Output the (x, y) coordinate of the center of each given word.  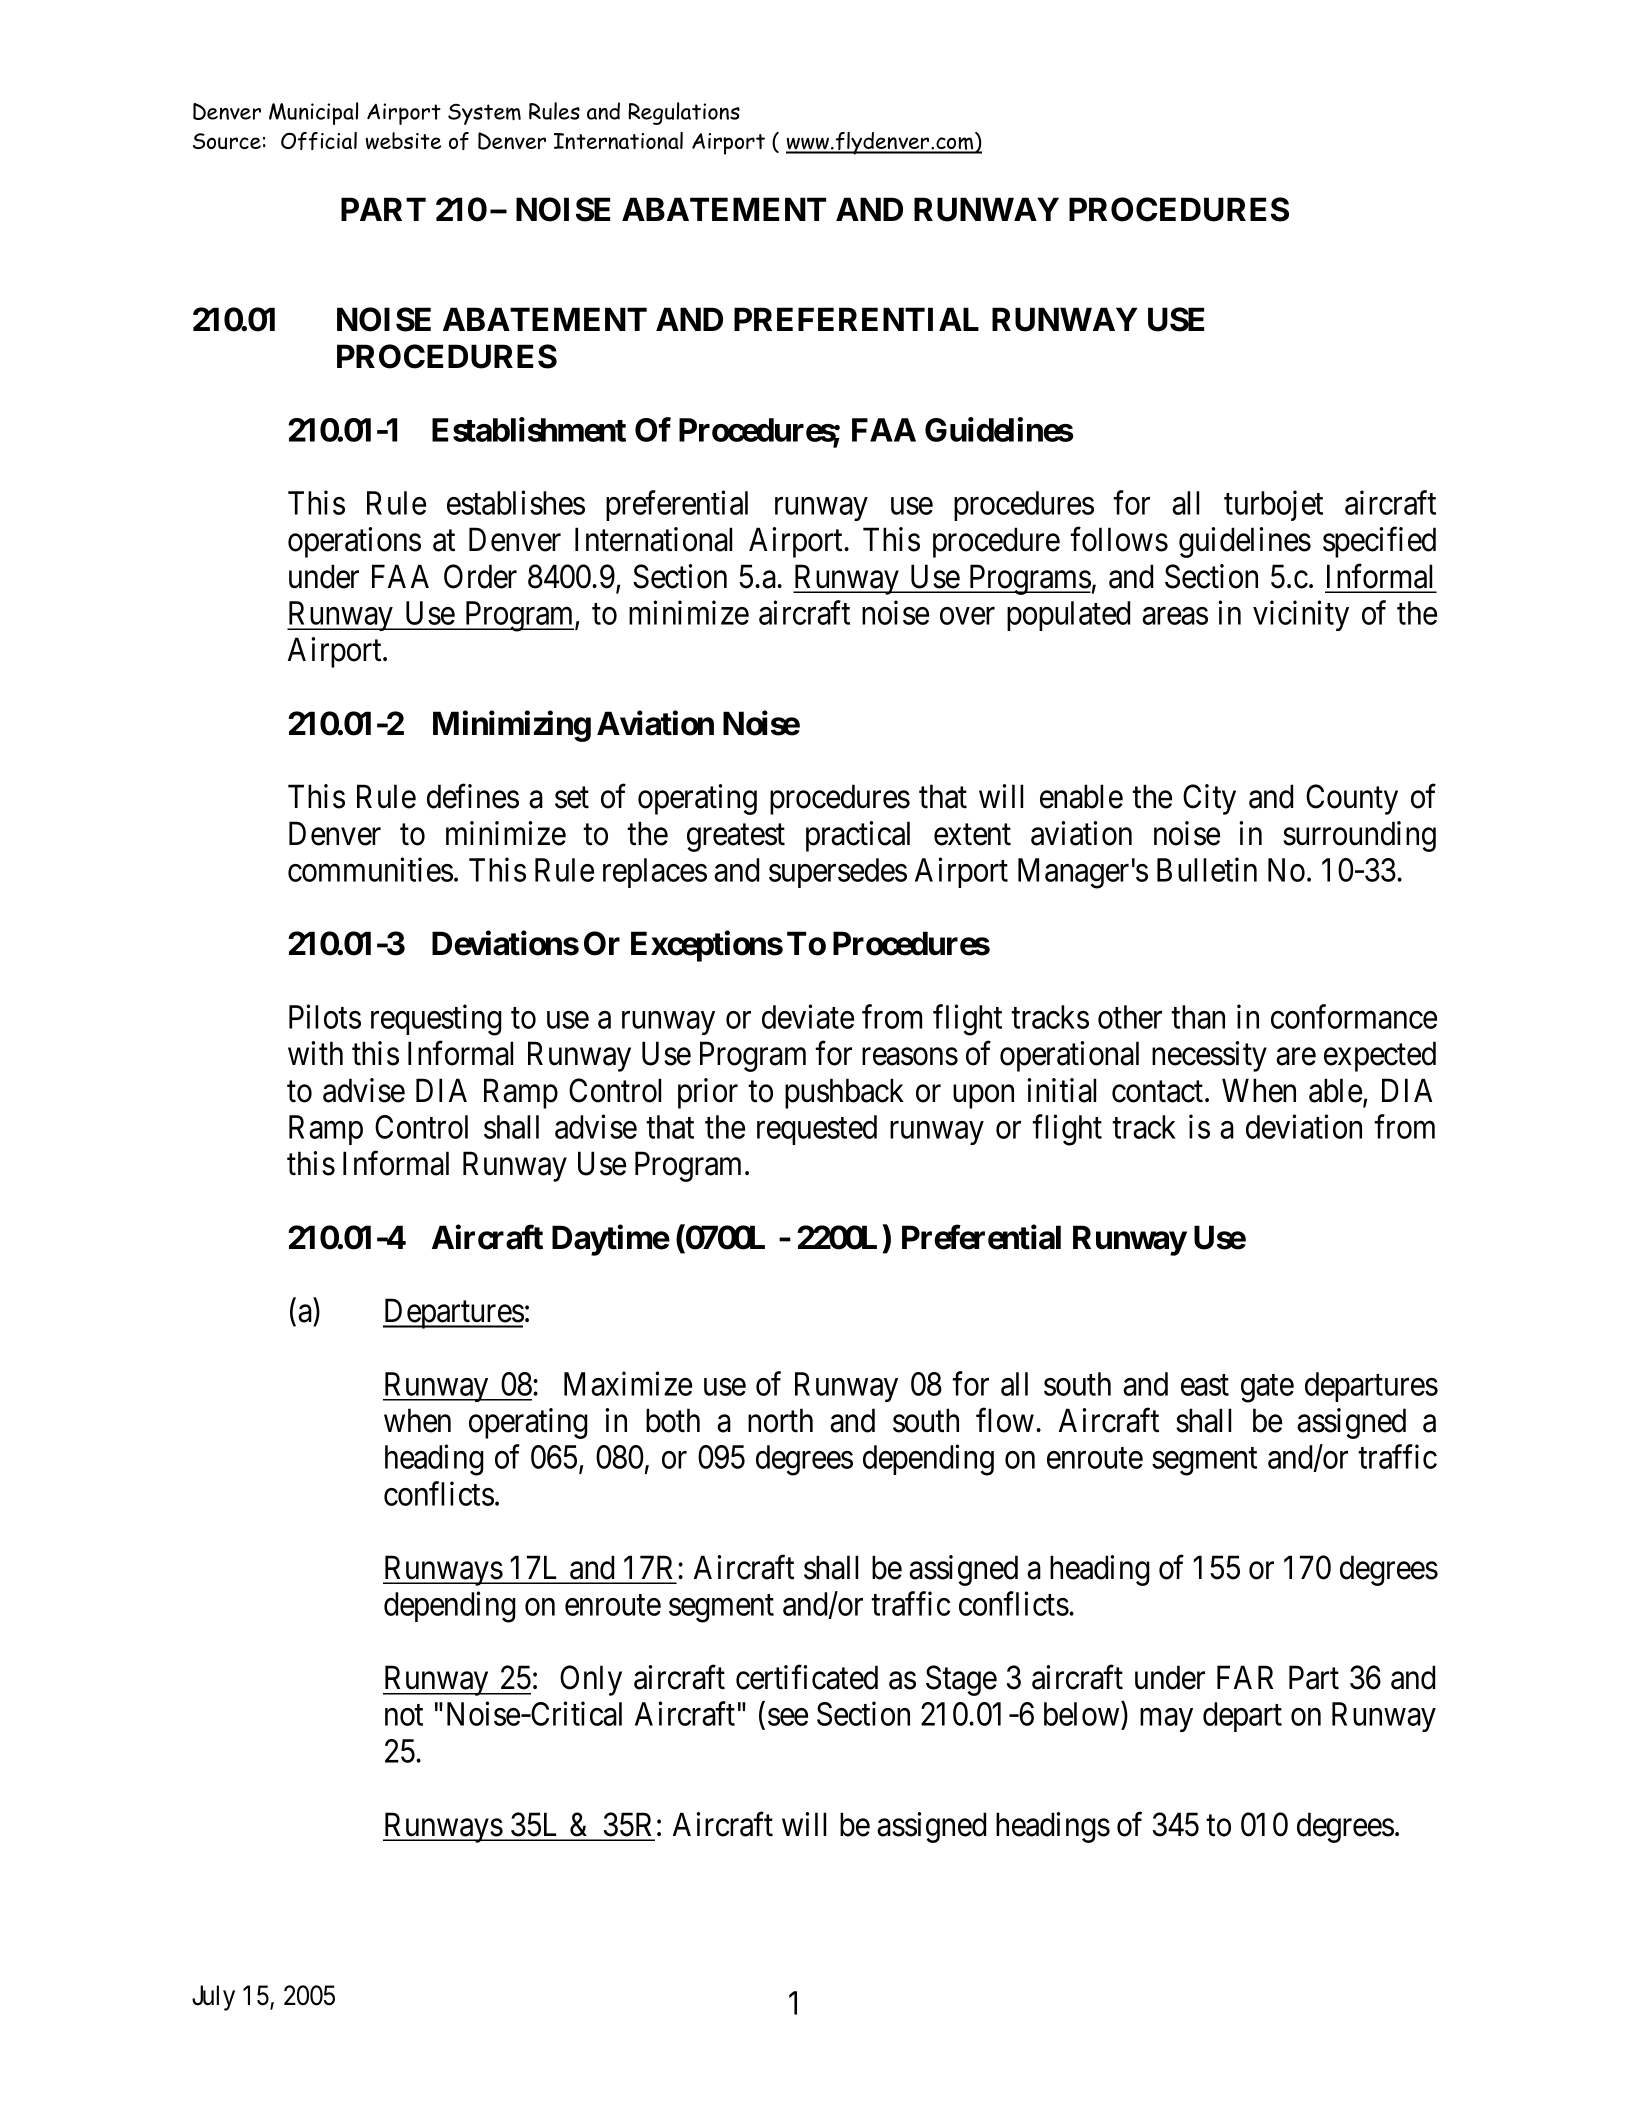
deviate (808, 1016)
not (404, 1715)
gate (1267, 1389)
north (780, 1420)
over (967, 616)
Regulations (684, 113)
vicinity (1301, 615)
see (788, 1717)
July (213, 1998)
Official (319, 141)
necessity (1209, 1056)
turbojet (1273, 505)
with (315, 1053)
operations (354, 542)
